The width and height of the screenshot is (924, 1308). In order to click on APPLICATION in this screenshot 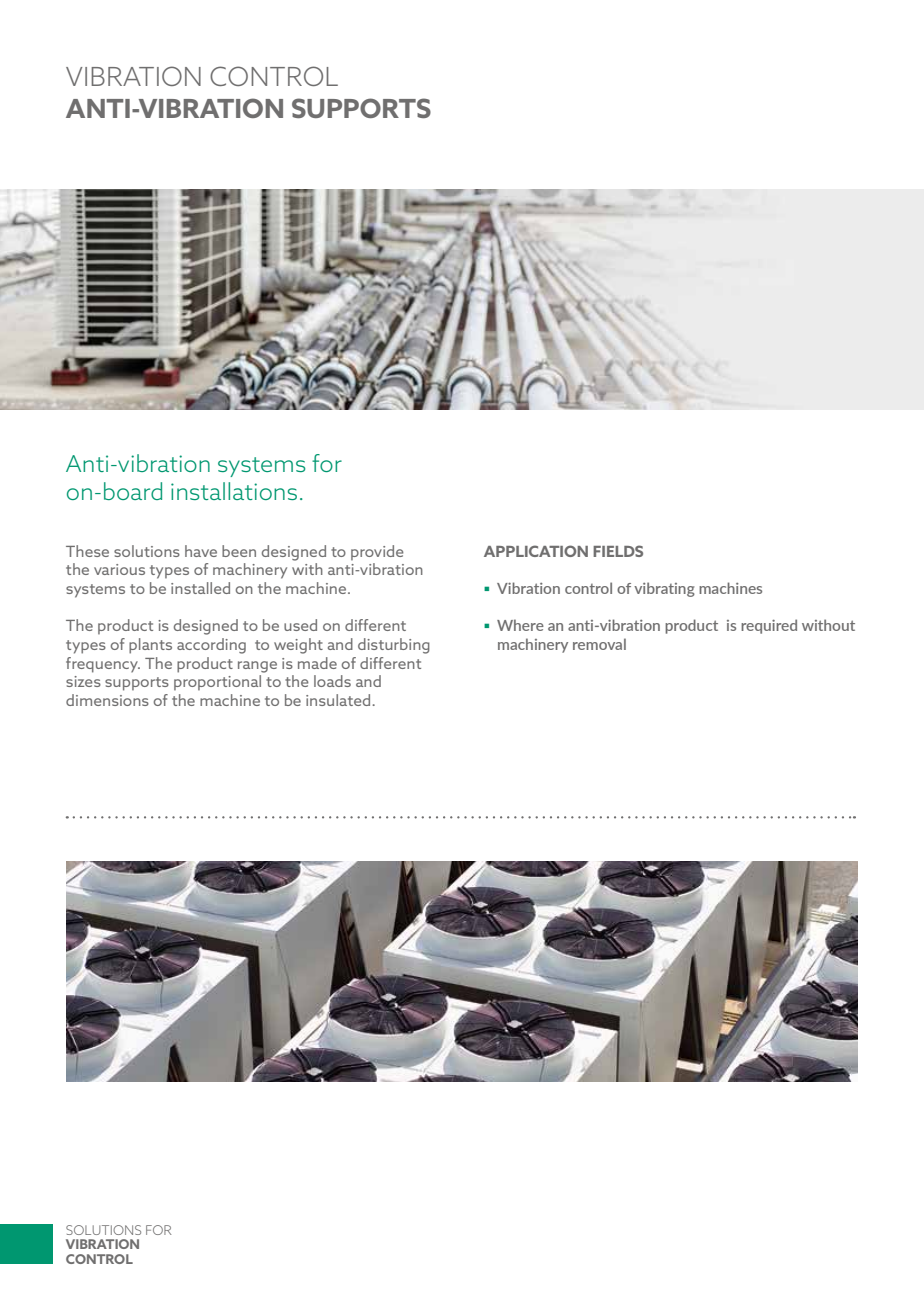, I will do `click(536, 551)`.
